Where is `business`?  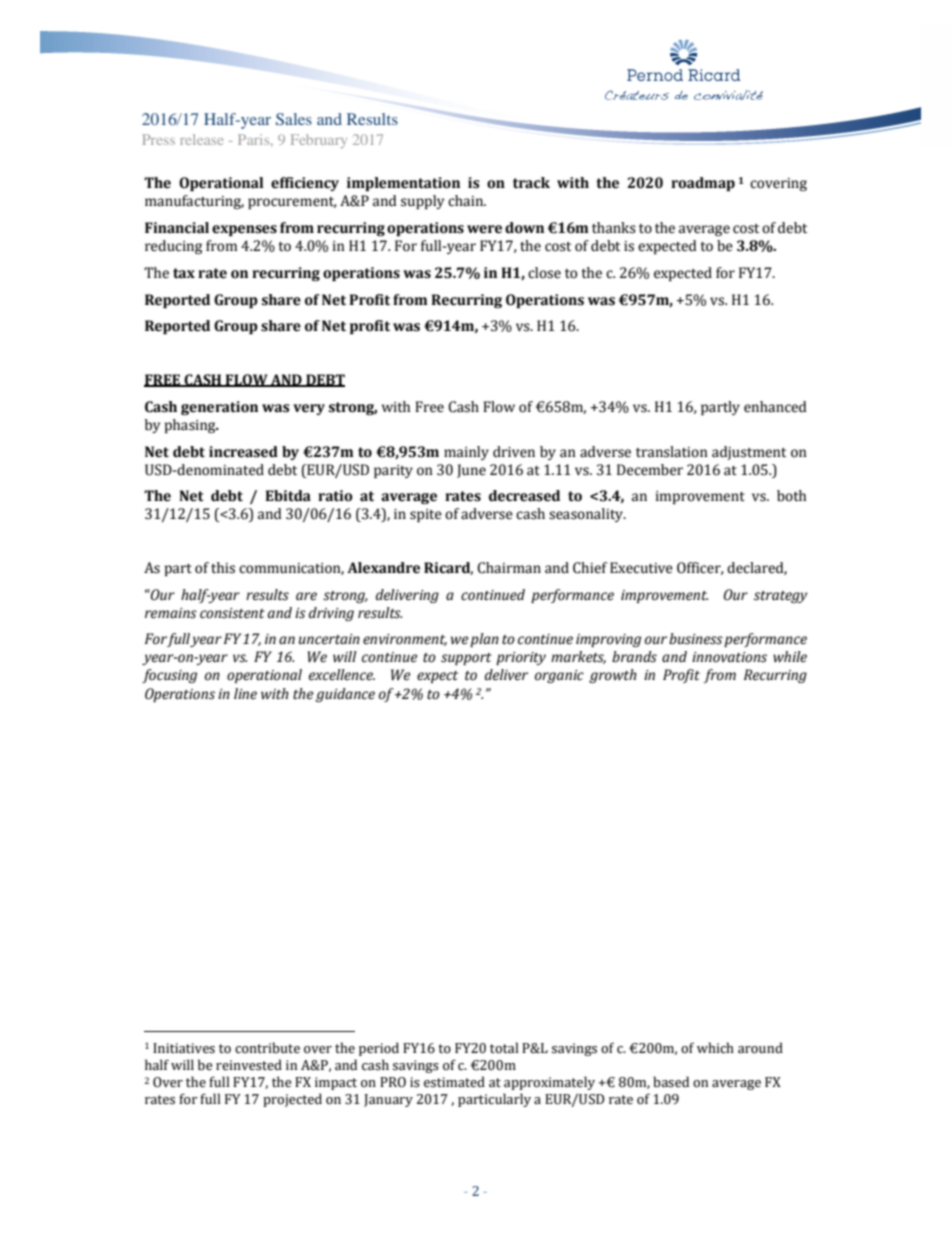
business is located at coordinates (696, 639).
